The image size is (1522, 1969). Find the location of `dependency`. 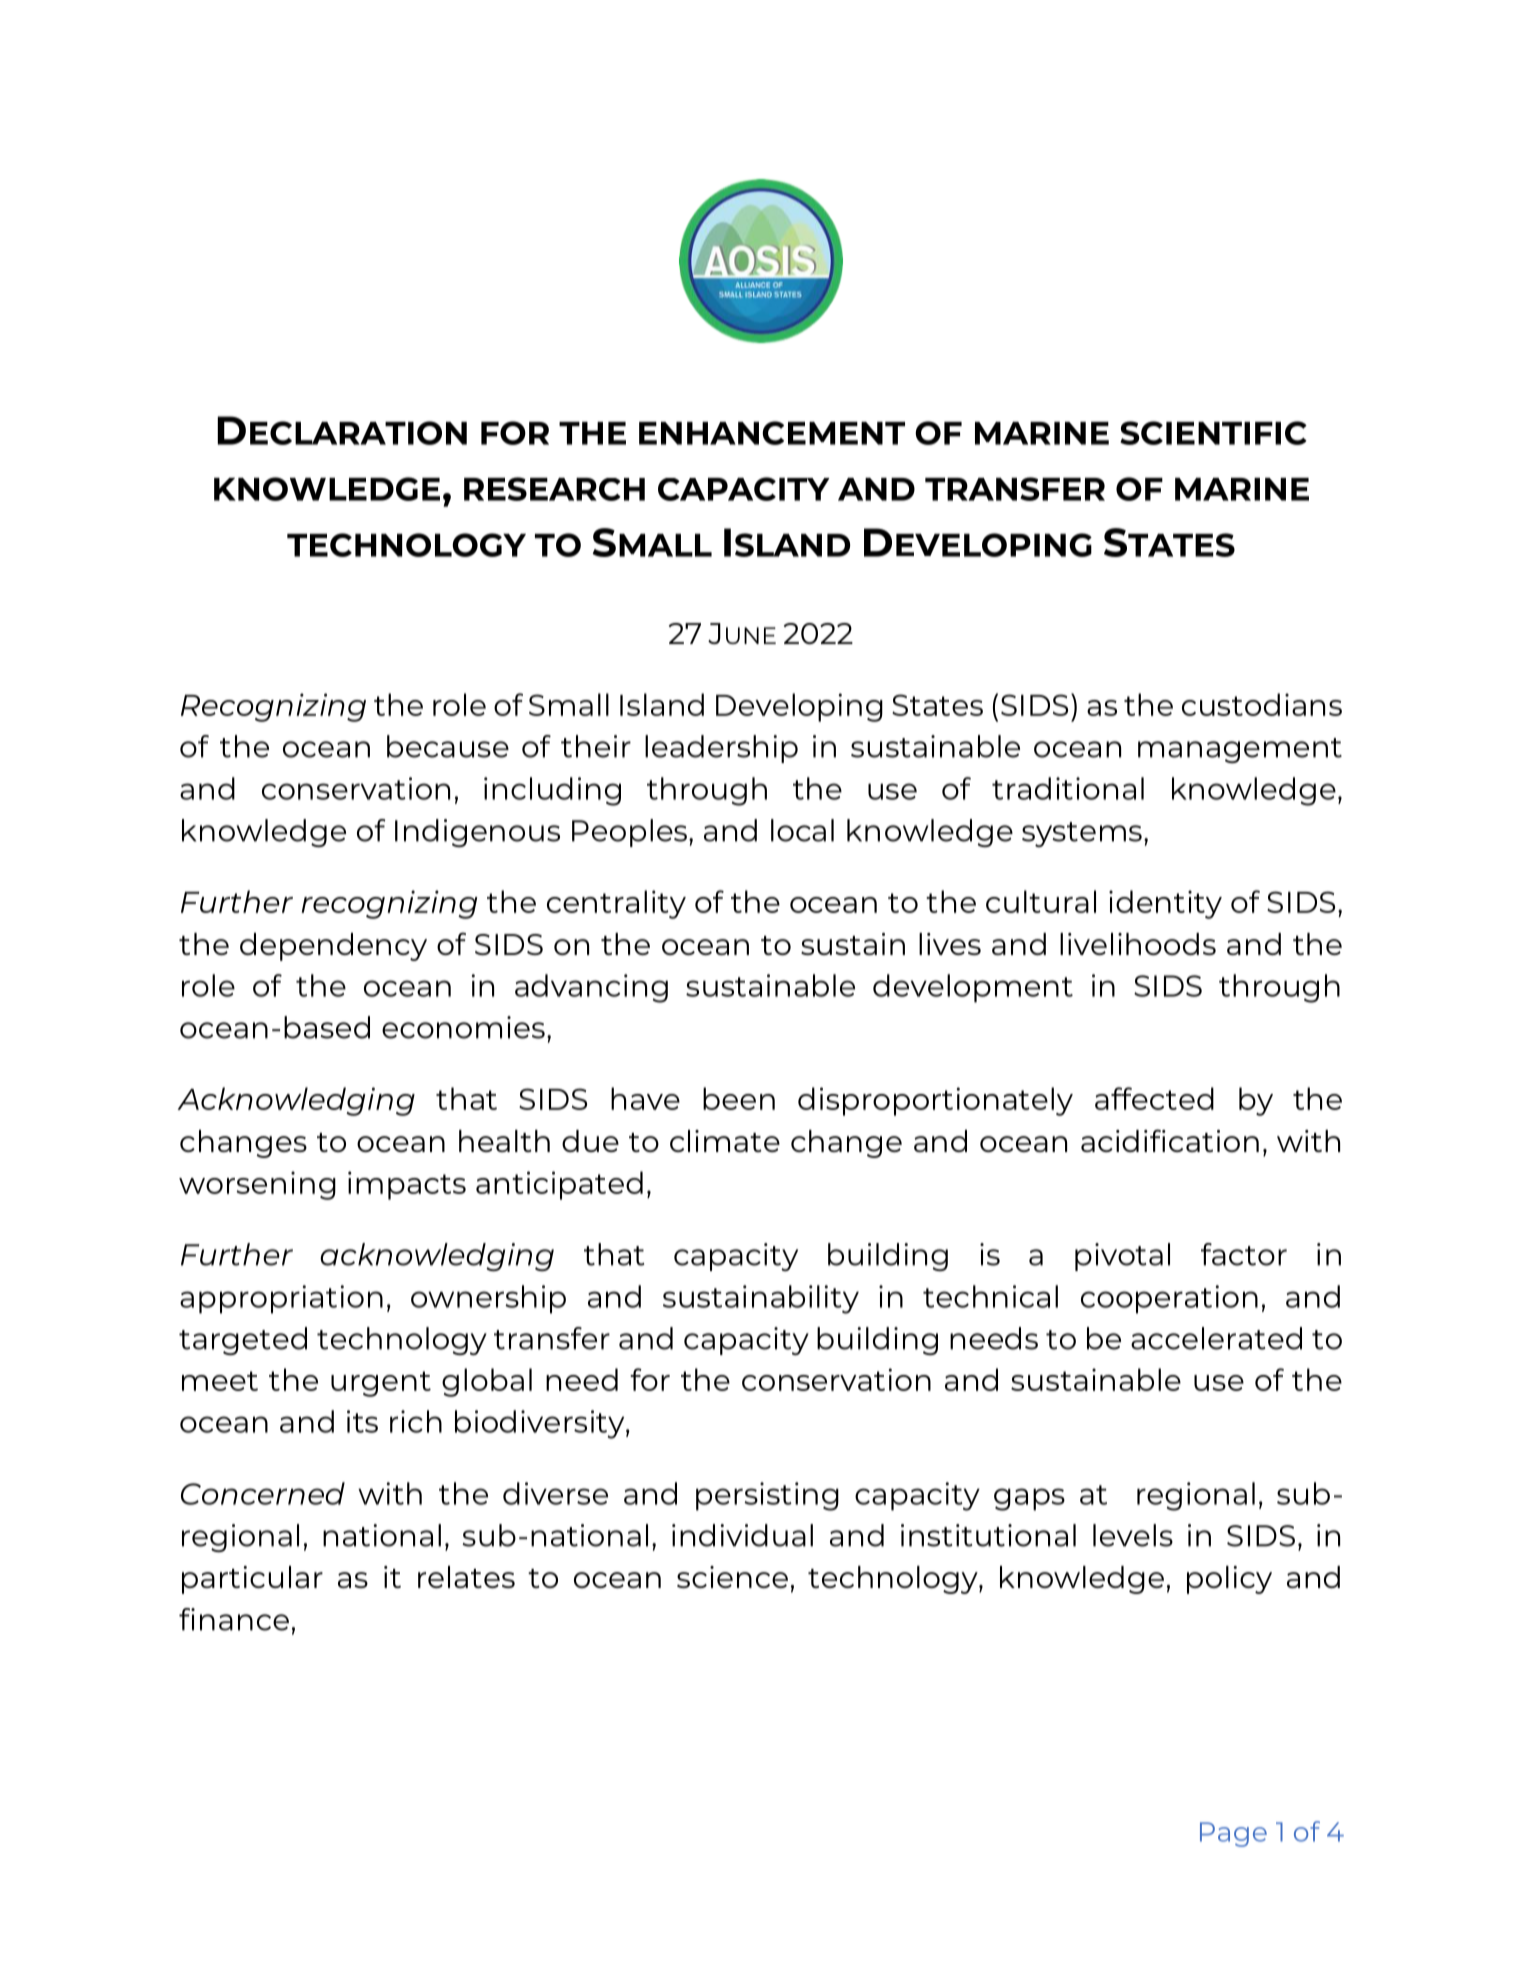

dependency is located at coordinates (333, 947).
